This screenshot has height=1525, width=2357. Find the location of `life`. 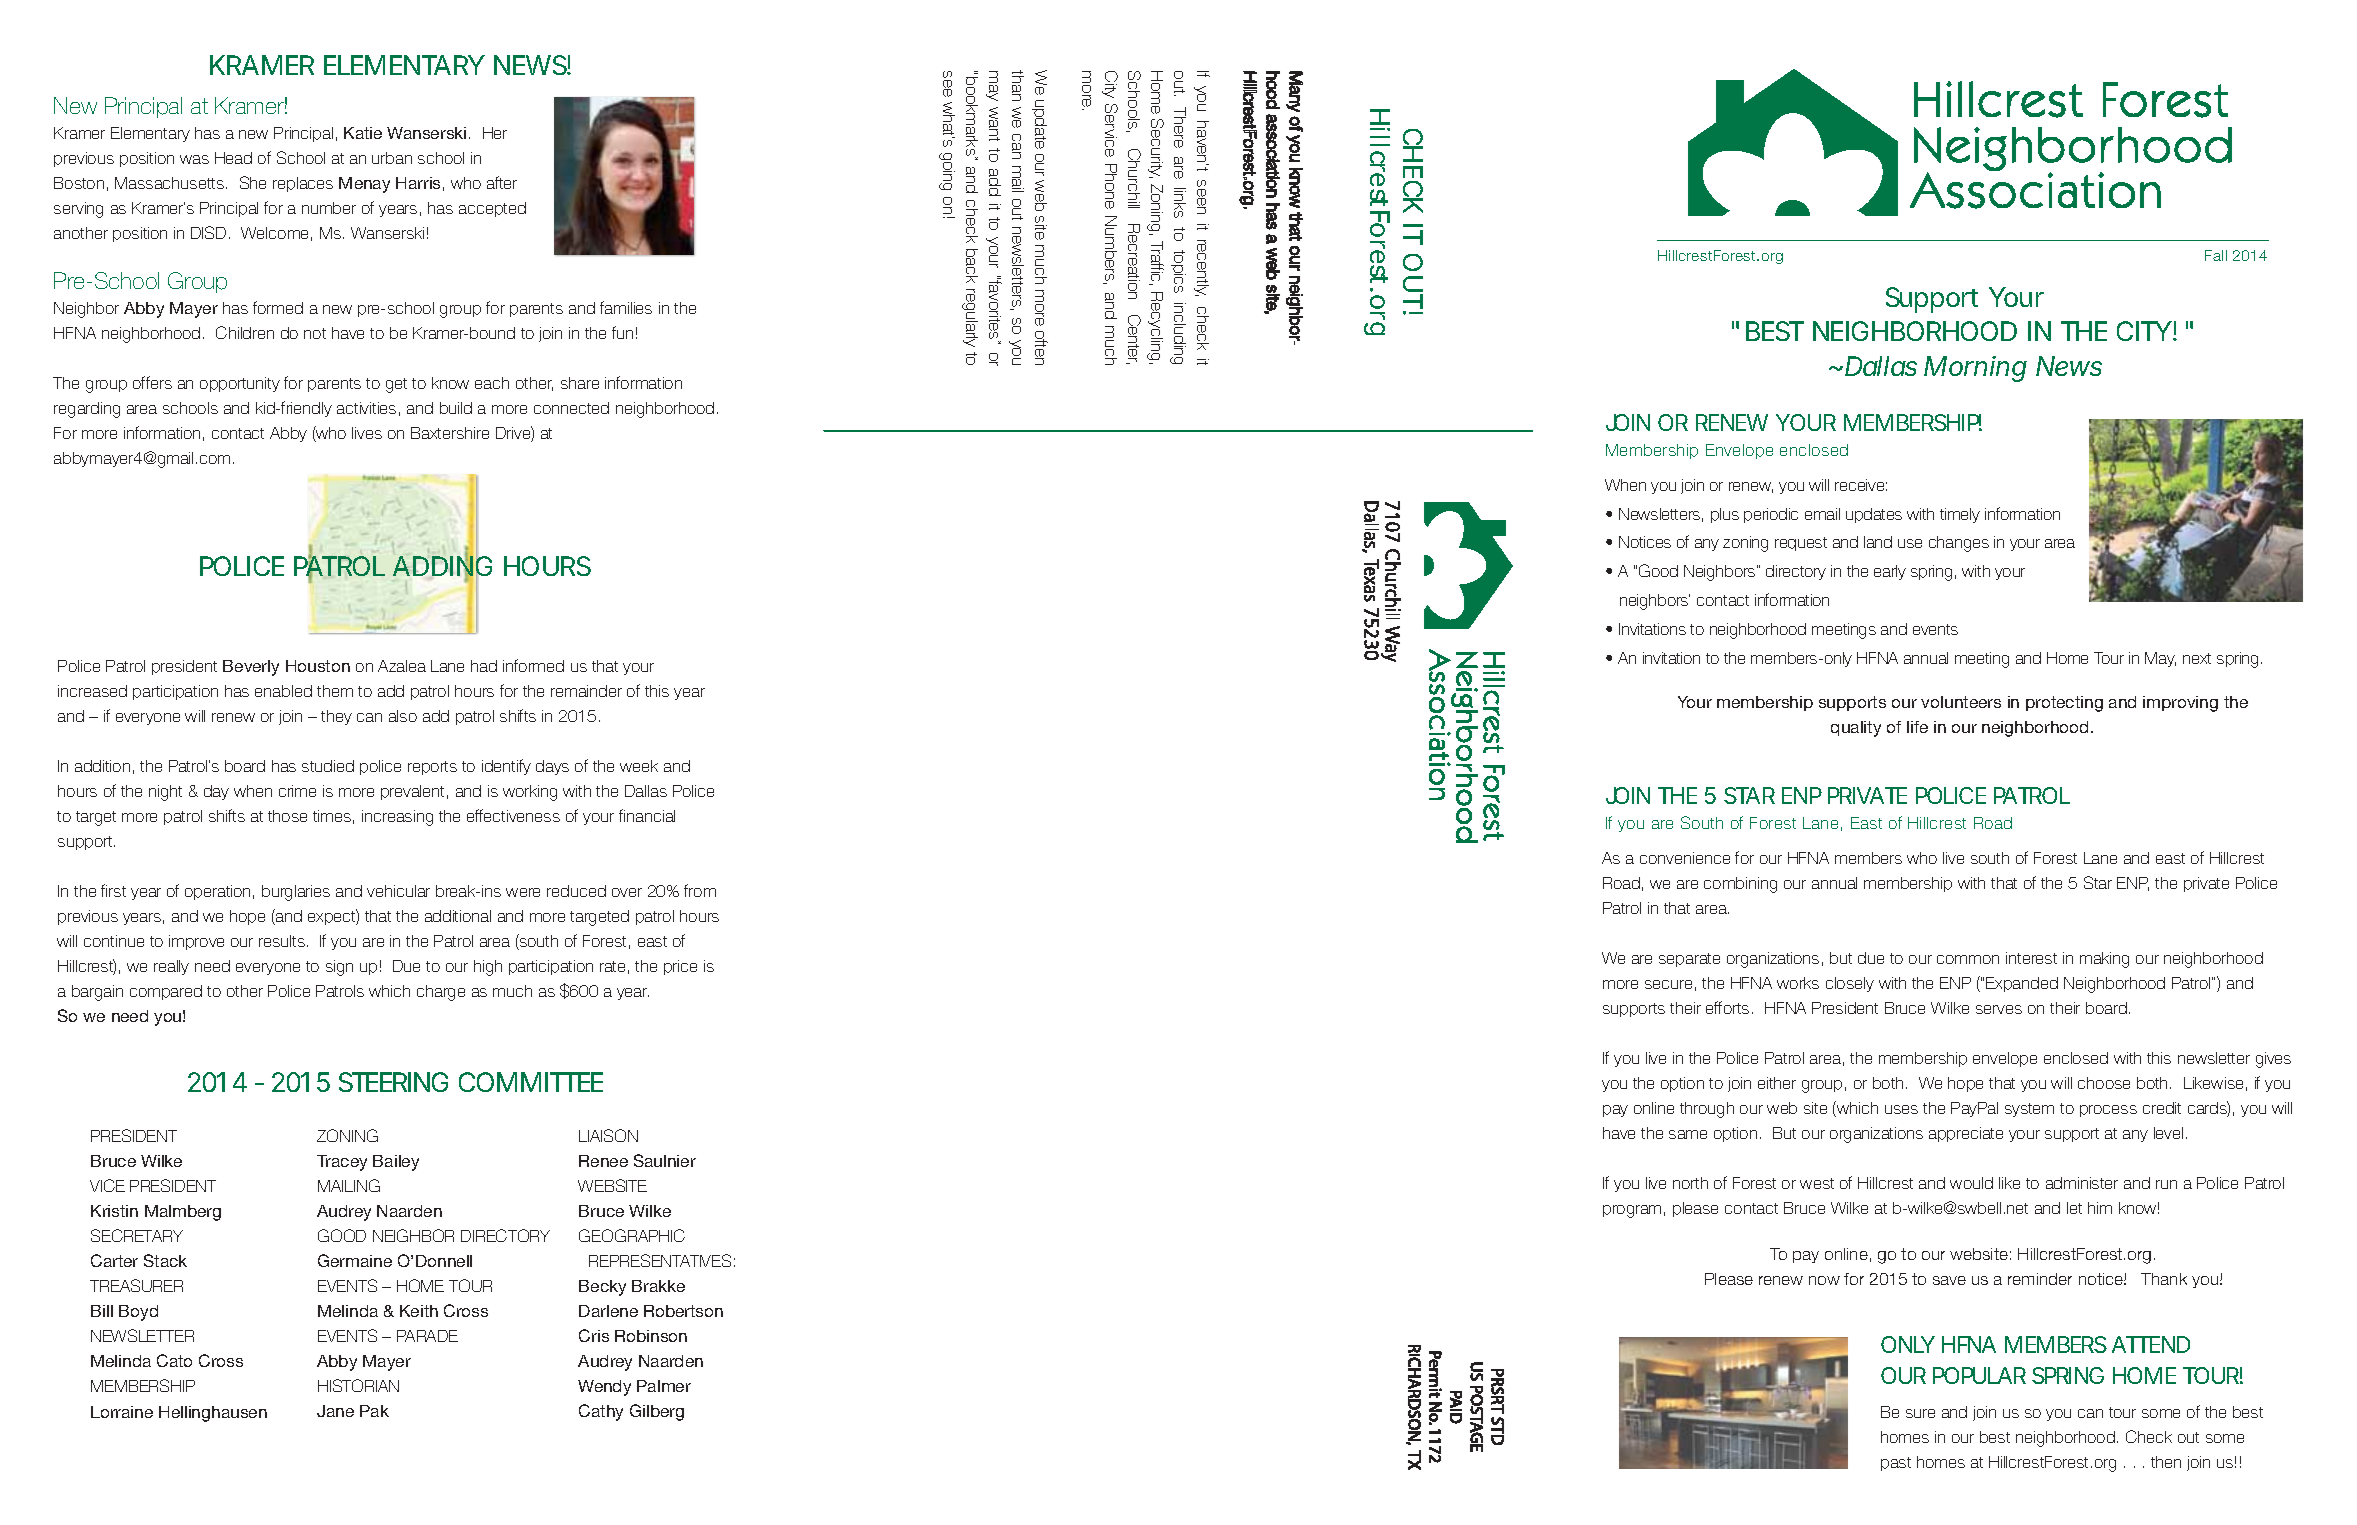

life is located at coordinates (1917, 727).
